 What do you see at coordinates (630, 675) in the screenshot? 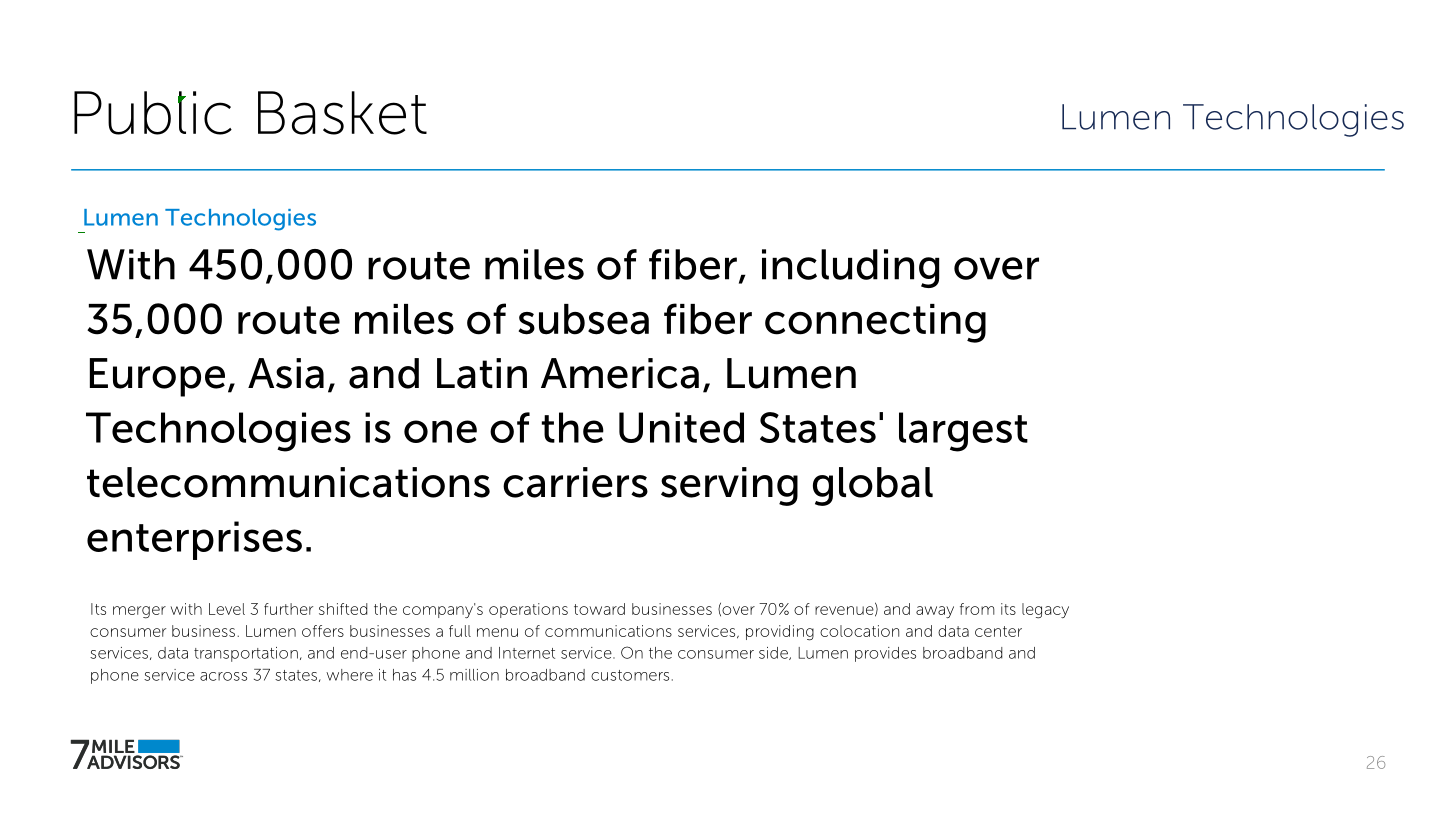
I see `customers` at bounding box center [630, 675].
